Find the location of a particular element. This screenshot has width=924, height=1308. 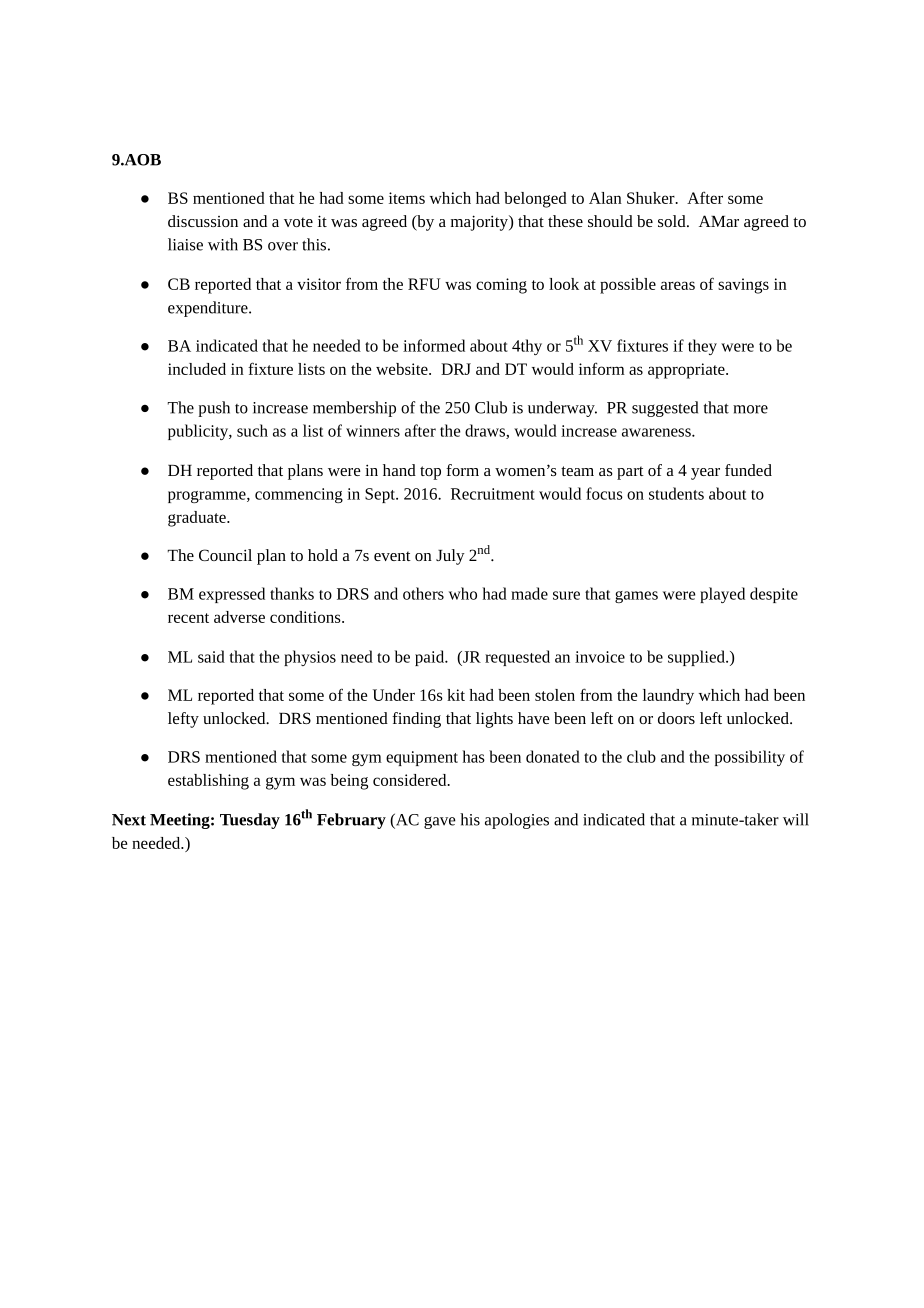

recent is located at coordinates (188, 618).
